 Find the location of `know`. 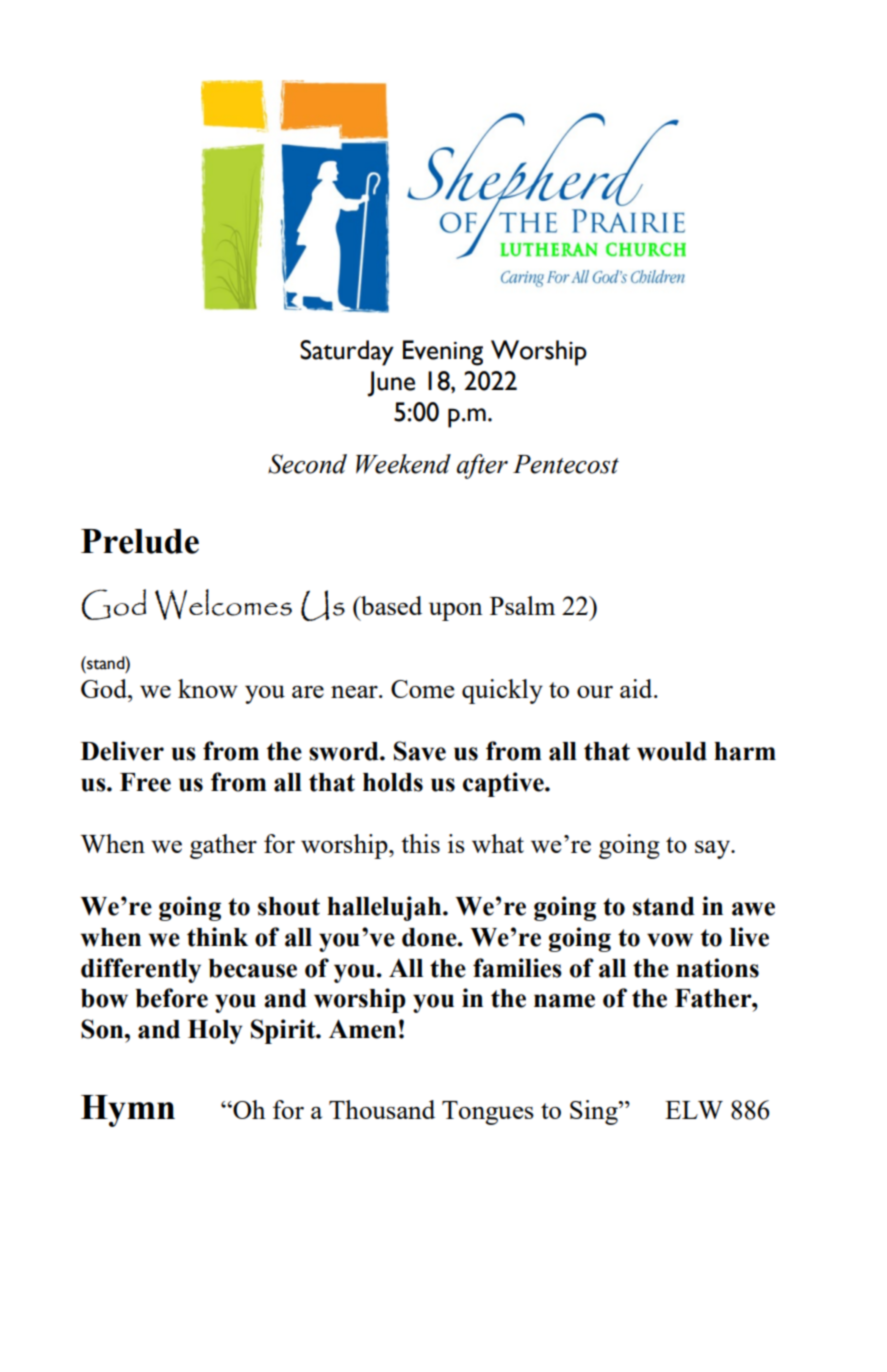

know is located at coordinates (208, 688).
